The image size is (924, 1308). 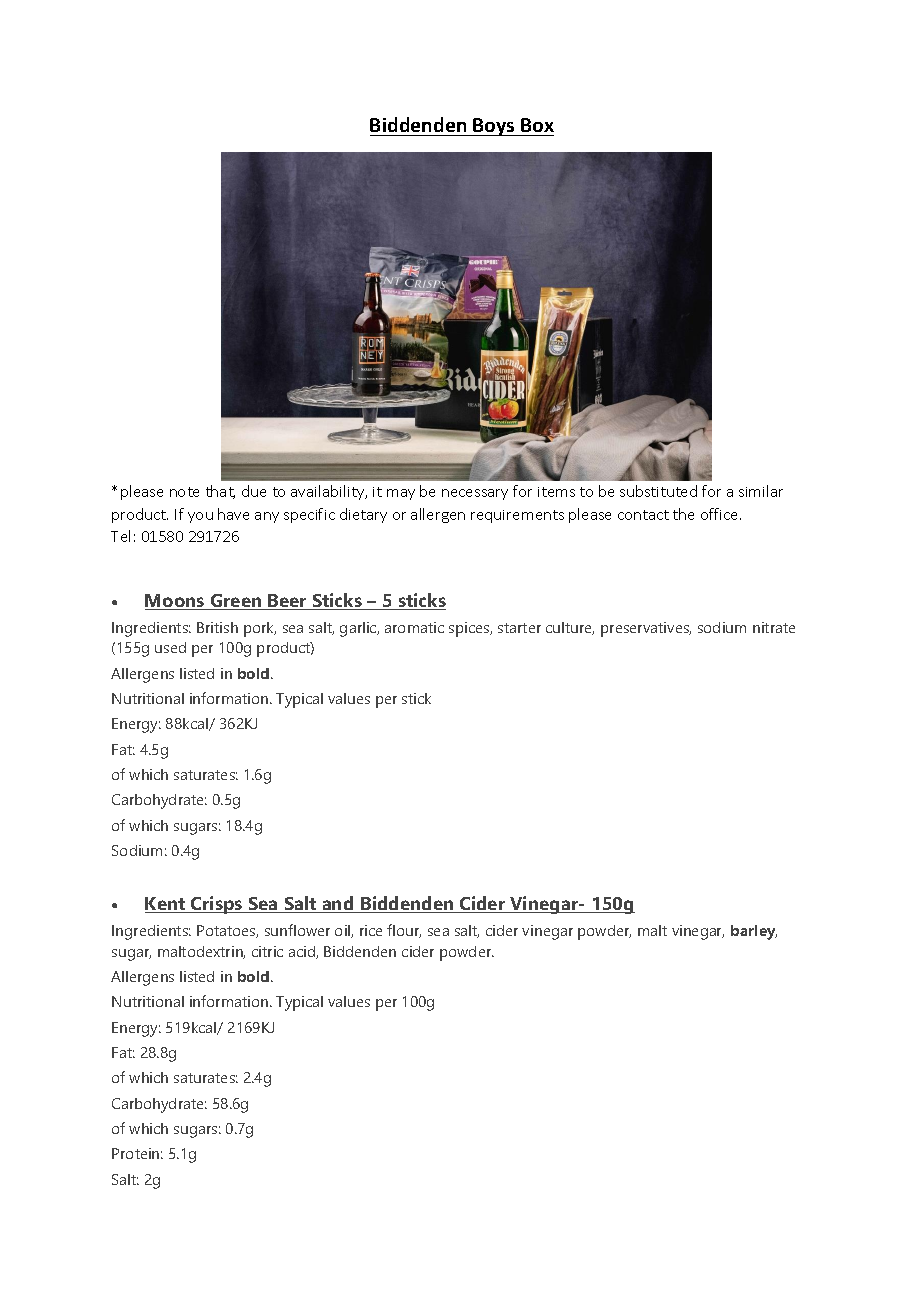 I want to click on used, so click(x=170, y=647).
